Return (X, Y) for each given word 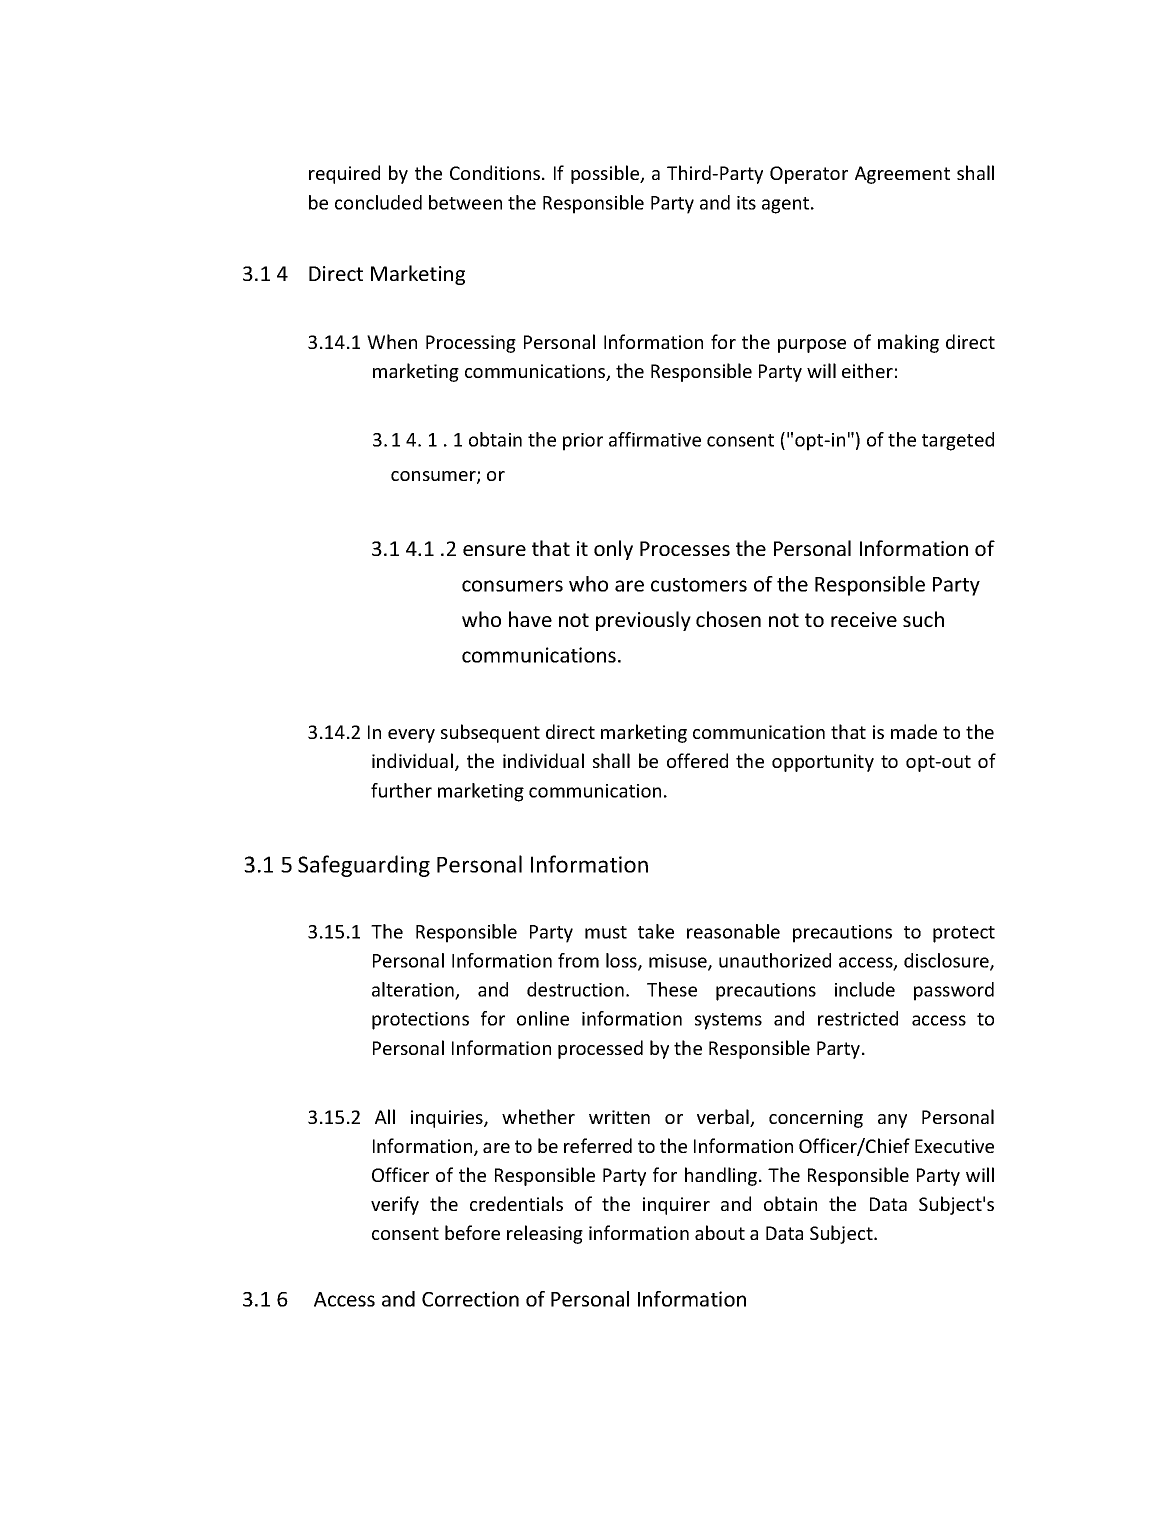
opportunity (823, 763)
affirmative (655, 439)
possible (606, 174)
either (867, 370)
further (401, 790)
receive (864, 619)
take (656, 931)
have (530, 619)
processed (600, 1049)
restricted (858, 1018)
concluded (378, 202)
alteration (414, 991)
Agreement (902, 175)
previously (643, 621)
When (392, 341)
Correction (470, 1299)
